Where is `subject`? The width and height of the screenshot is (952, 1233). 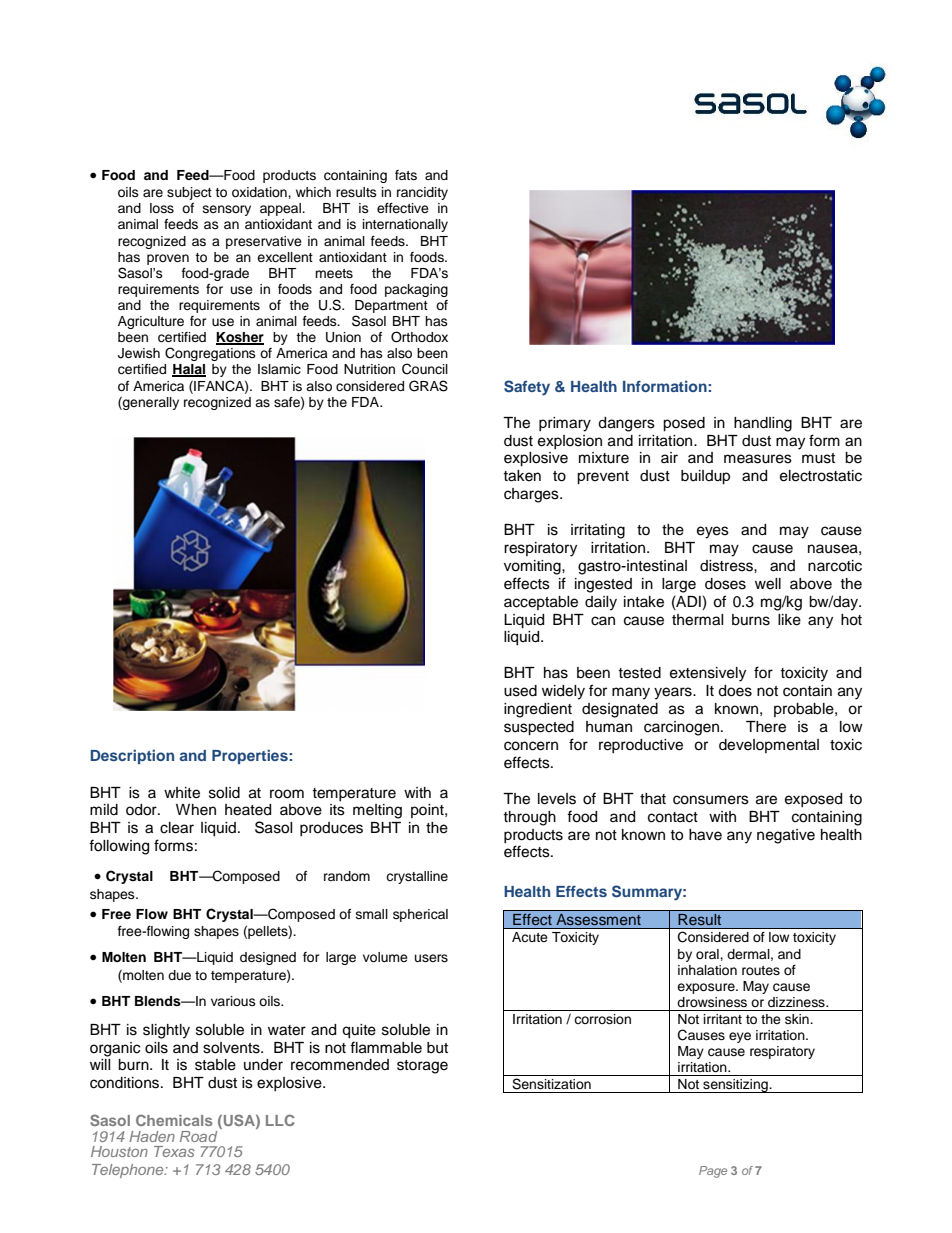 subject is located at coordinates (189, 193).
